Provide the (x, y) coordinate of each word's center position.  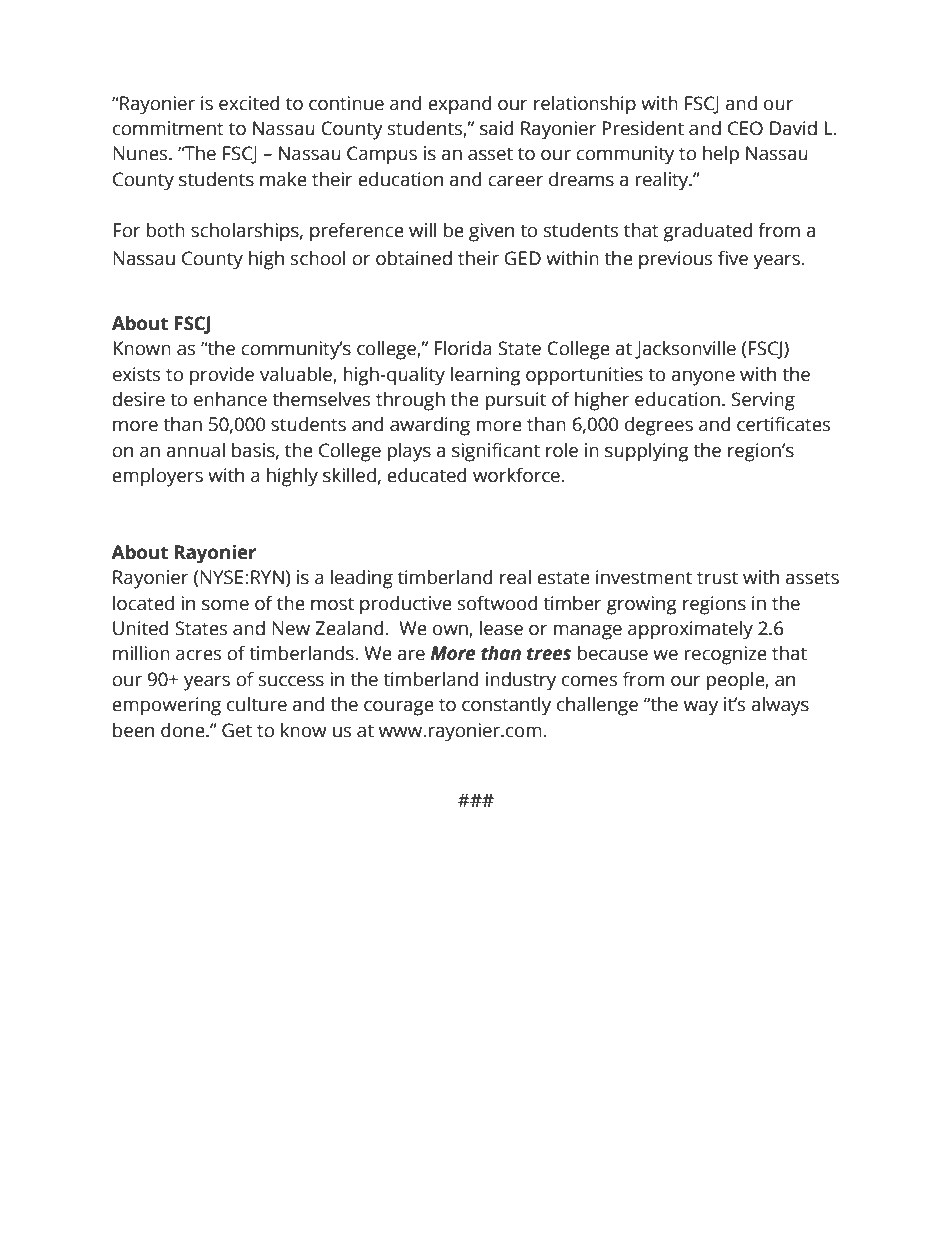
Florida (463, 348)
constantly (506, 706)
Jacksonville (685, 349)
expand (460, 105)
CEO (745, 128)
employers (157, 477)
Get (237, 730)
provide (222, 376)
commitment (168, 128)
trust (717, 578)
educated (427, 475)
